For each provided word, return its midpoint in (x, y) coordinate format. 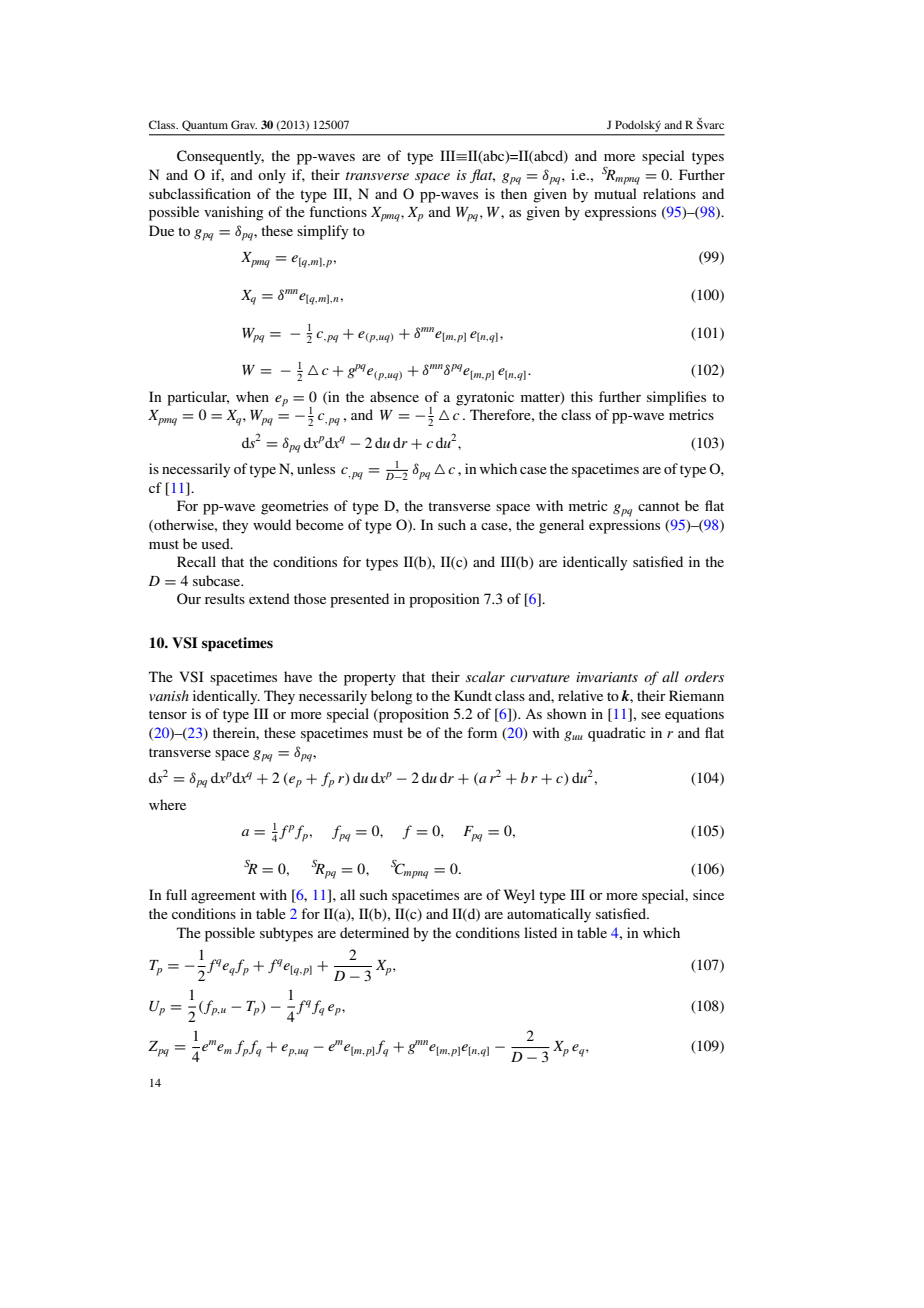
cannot (659, 506)
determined (374, 932)
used (216, 543)
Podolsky (638, 126)
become (320, 524)
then (514, 193)
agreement (223, 897)
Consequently (220, 157)
